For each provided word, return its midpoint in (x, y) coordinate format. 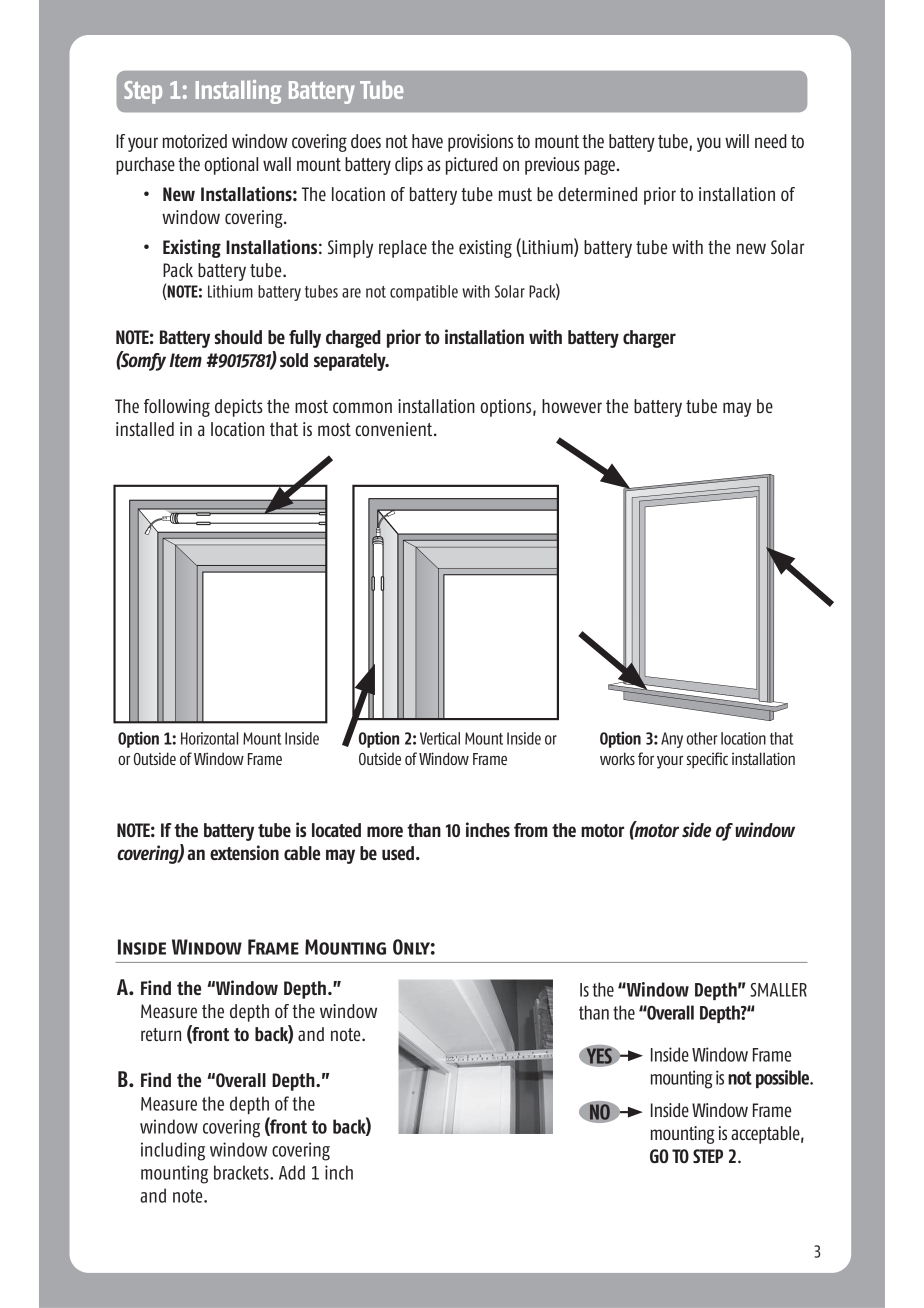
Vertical (440, 738)
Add (292, 1172)
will (737, 141)
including (173, 1151)
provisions (480, 143)
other (702, 738)
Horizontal (209, 738)
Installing (238, 92)
